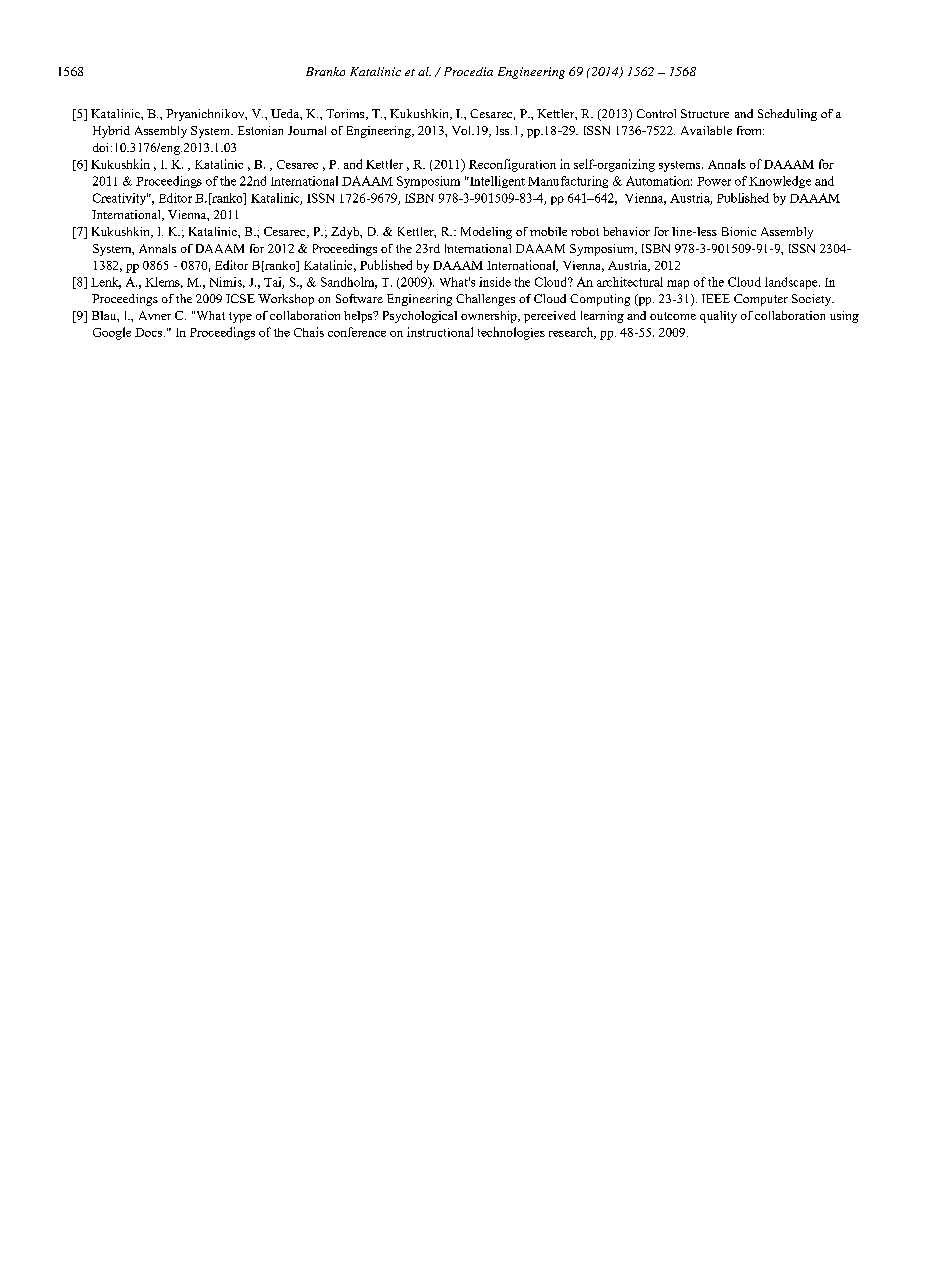 This screenshot has height=1288, width=944. What do you see at coordinates (705, 113) in the screenshot?
I see `Structure` at bounding box center [705, 113].
